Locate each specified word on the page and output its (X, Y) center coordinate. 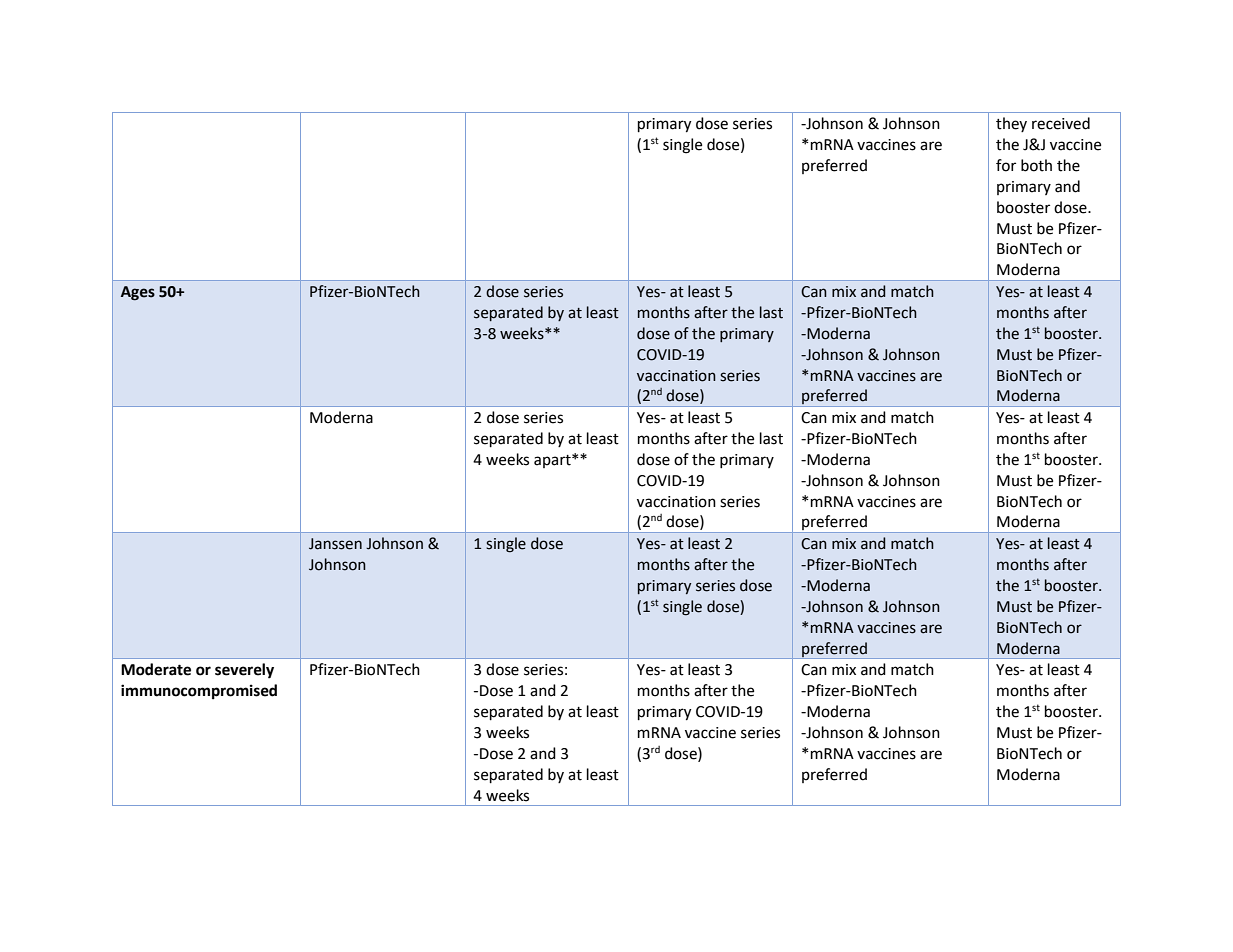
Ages (138, 293)
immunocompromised (199, 692)
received (1061, 123)
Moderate (156, 669)
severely (244, 671)
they (1011, 124)
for (1006, 165)
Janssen (335, 544)
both (1036, 165)
